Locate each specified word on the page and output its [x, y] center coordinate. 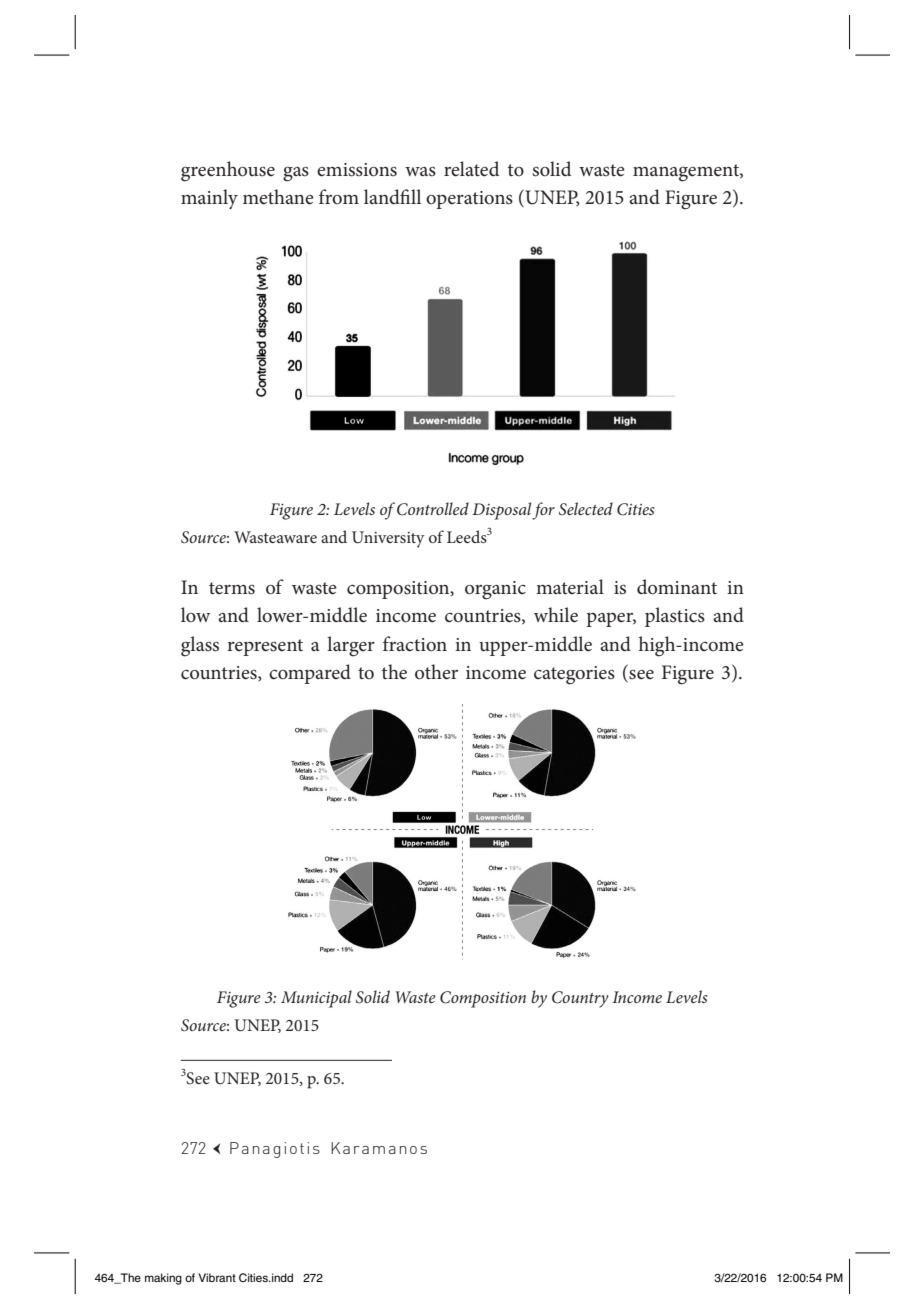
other [436, 672]
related [471, 169]
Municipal [316, 999]
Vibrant [217, 1277]
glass [200, 646]
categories [574, 675]
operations [469, 200]
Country [580, 999]
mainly [209, 199]
